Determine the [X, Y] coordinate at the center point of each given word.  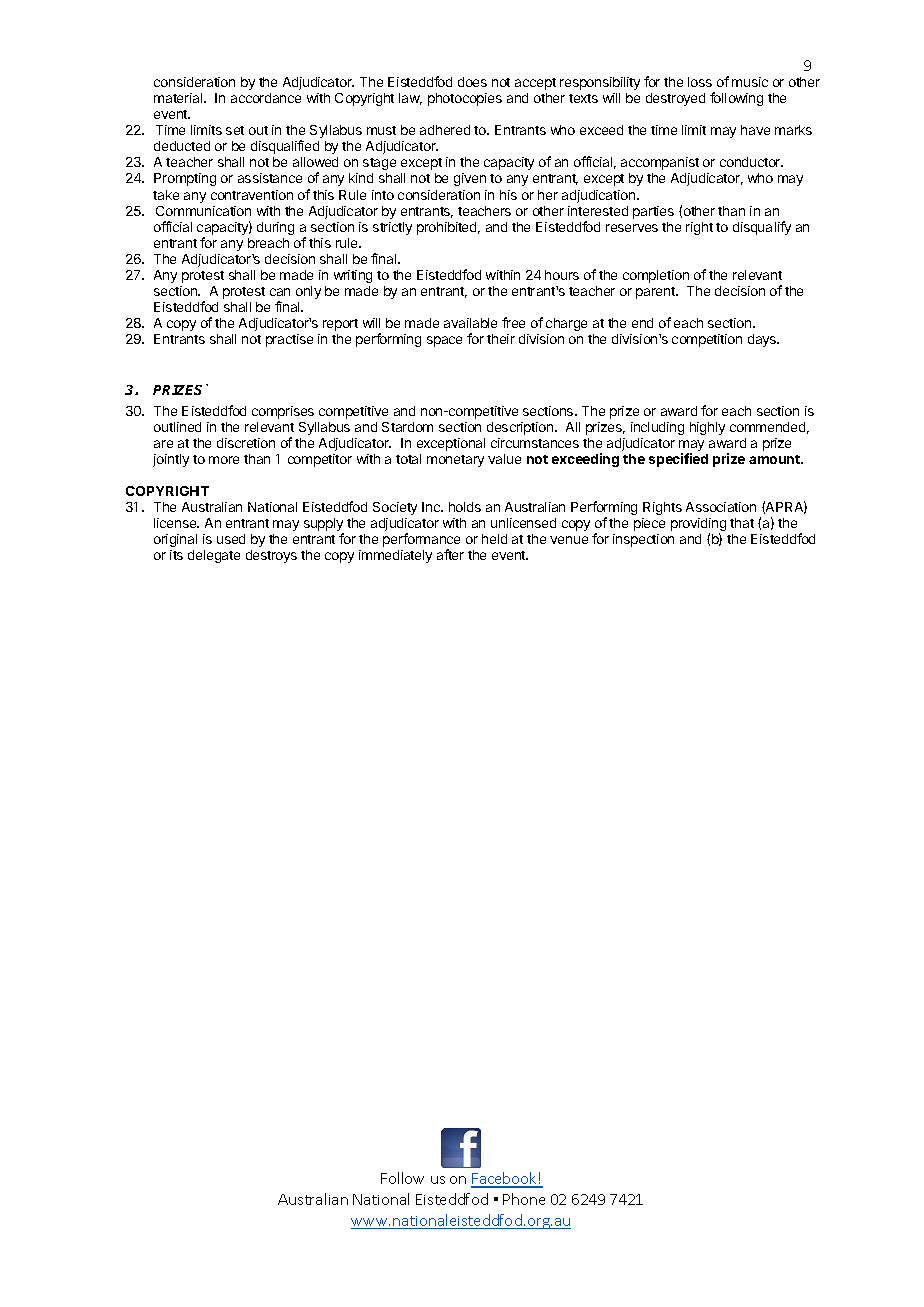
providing [698, 526]
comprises [283, 412]
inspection [643, 540]
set [235, 130]
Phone [524, 1199]
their [501, 339]
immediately [395, 556]
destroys [271, 556]
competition [707, 340]
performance [421, 541]
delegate [214, 556]
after [450, 554]
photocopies [465, 99]
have [755, 130]
